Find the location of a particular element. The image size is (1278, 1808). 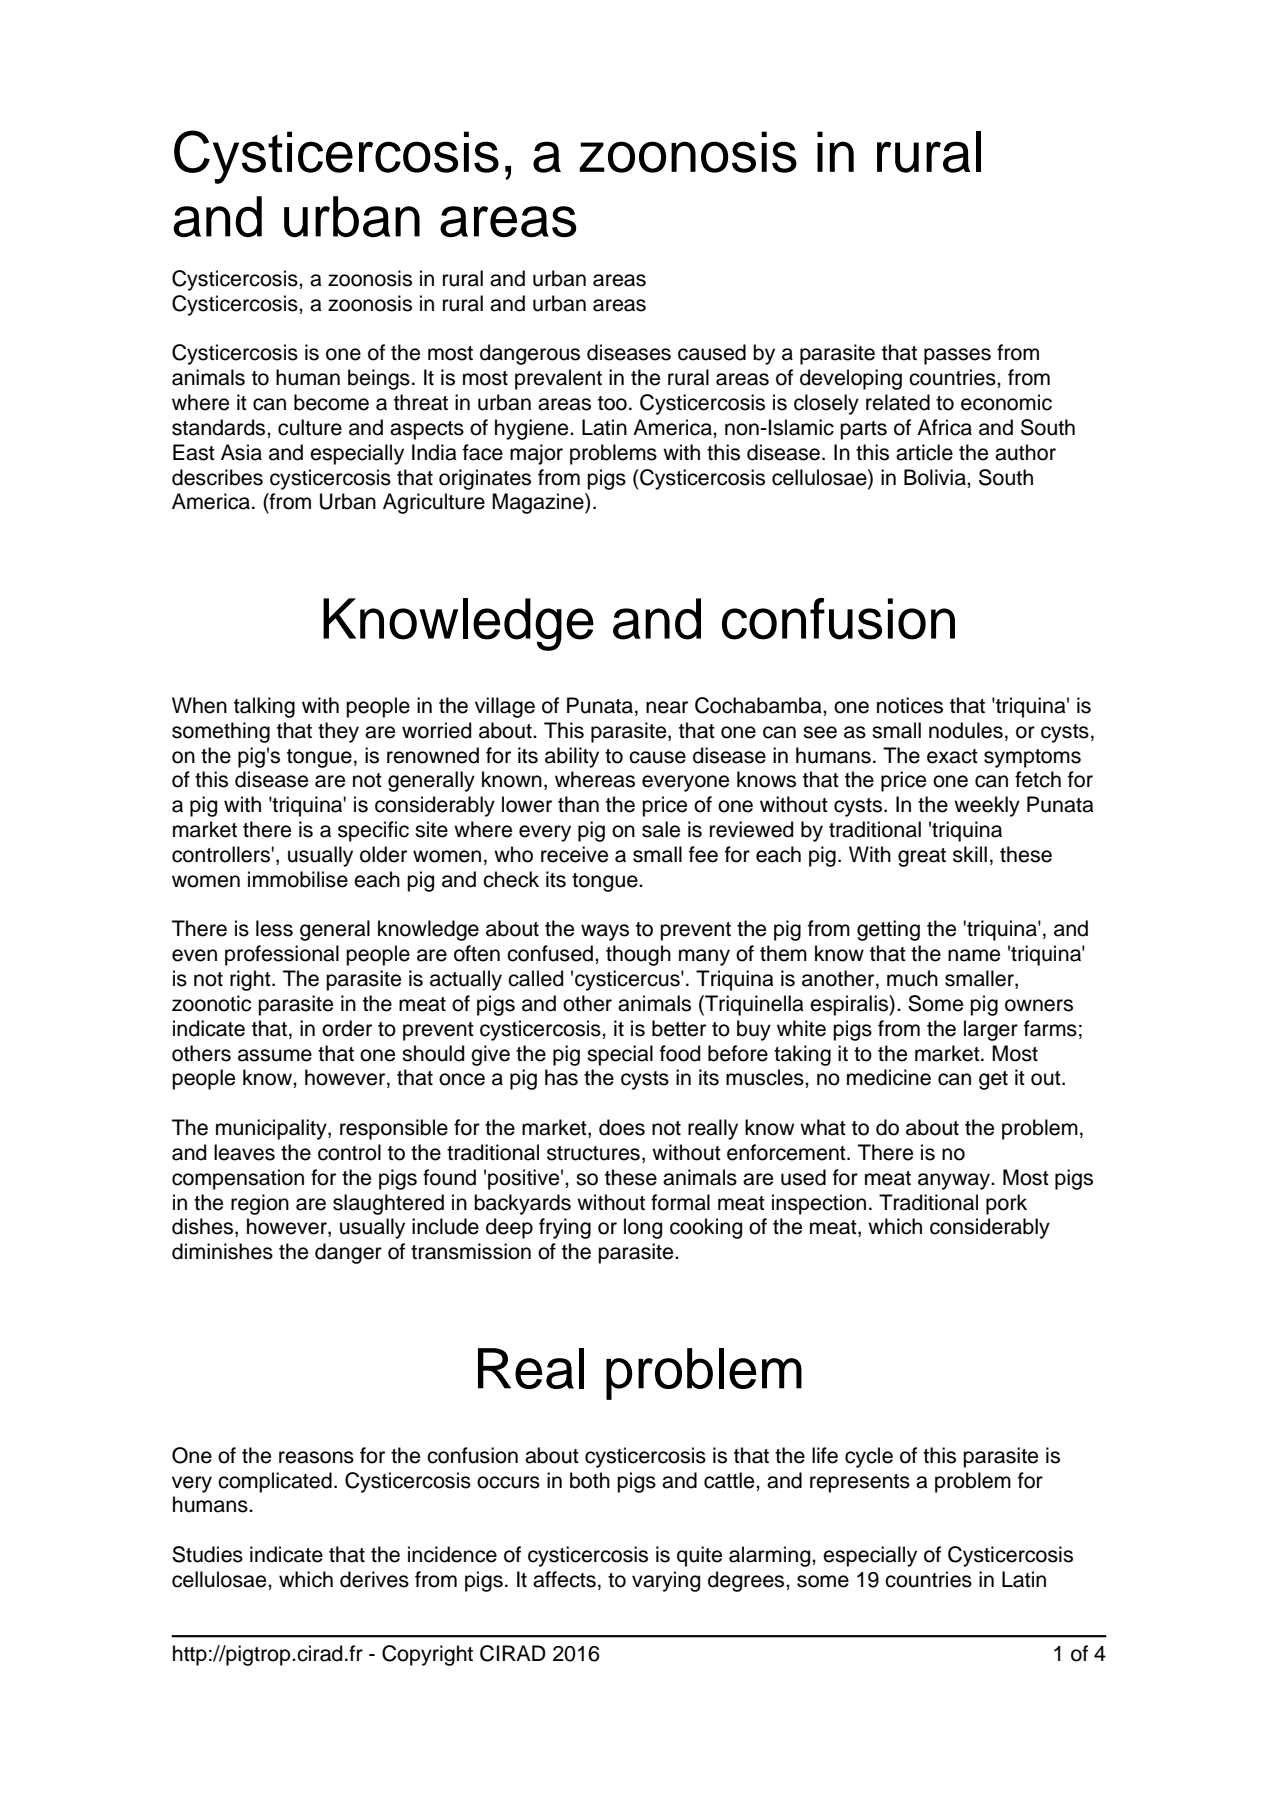

ability is located at coordinates (572, 757).
